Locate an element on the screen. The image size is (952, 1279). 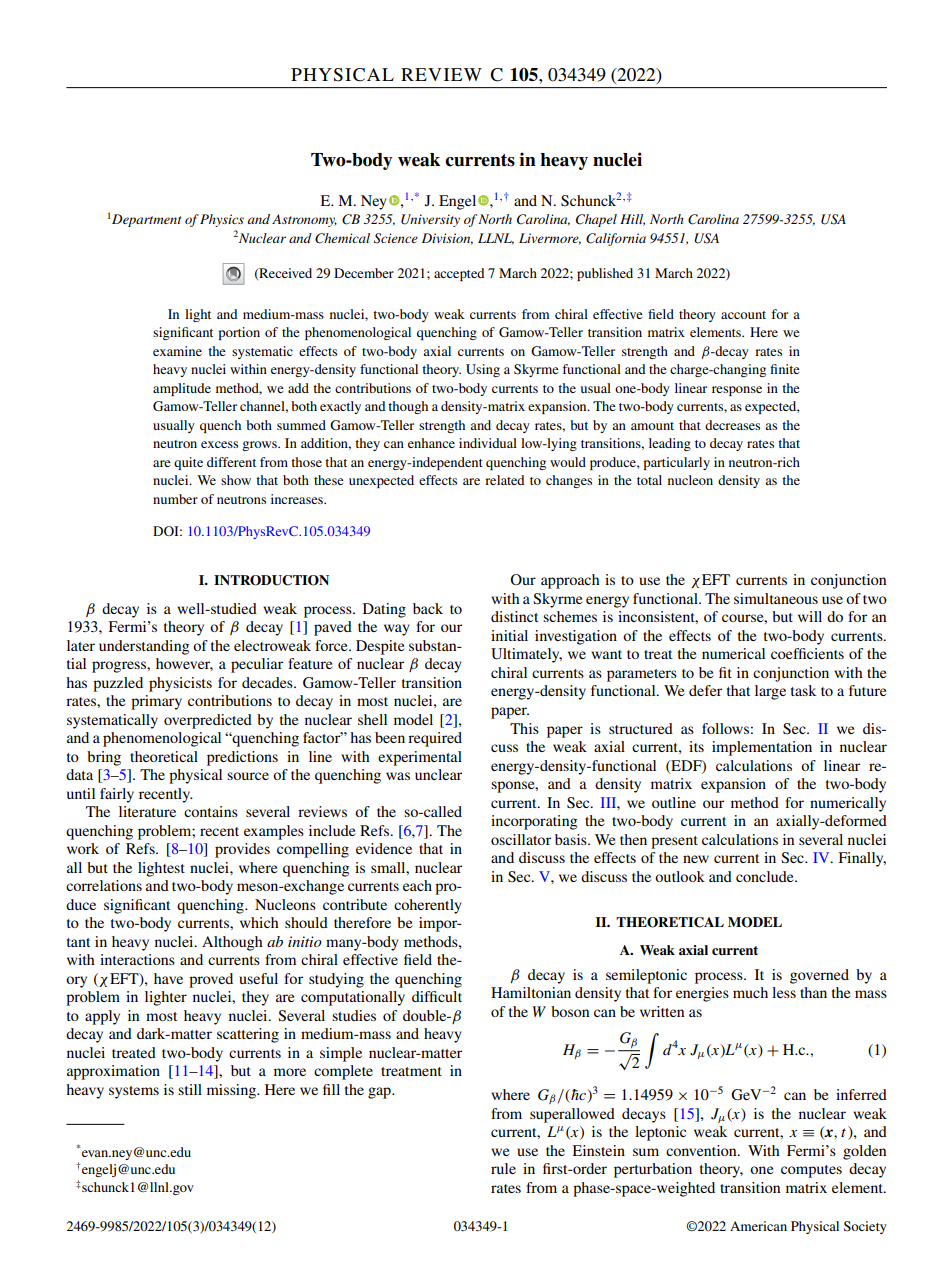
primary is located at coordinates (156, 702).
